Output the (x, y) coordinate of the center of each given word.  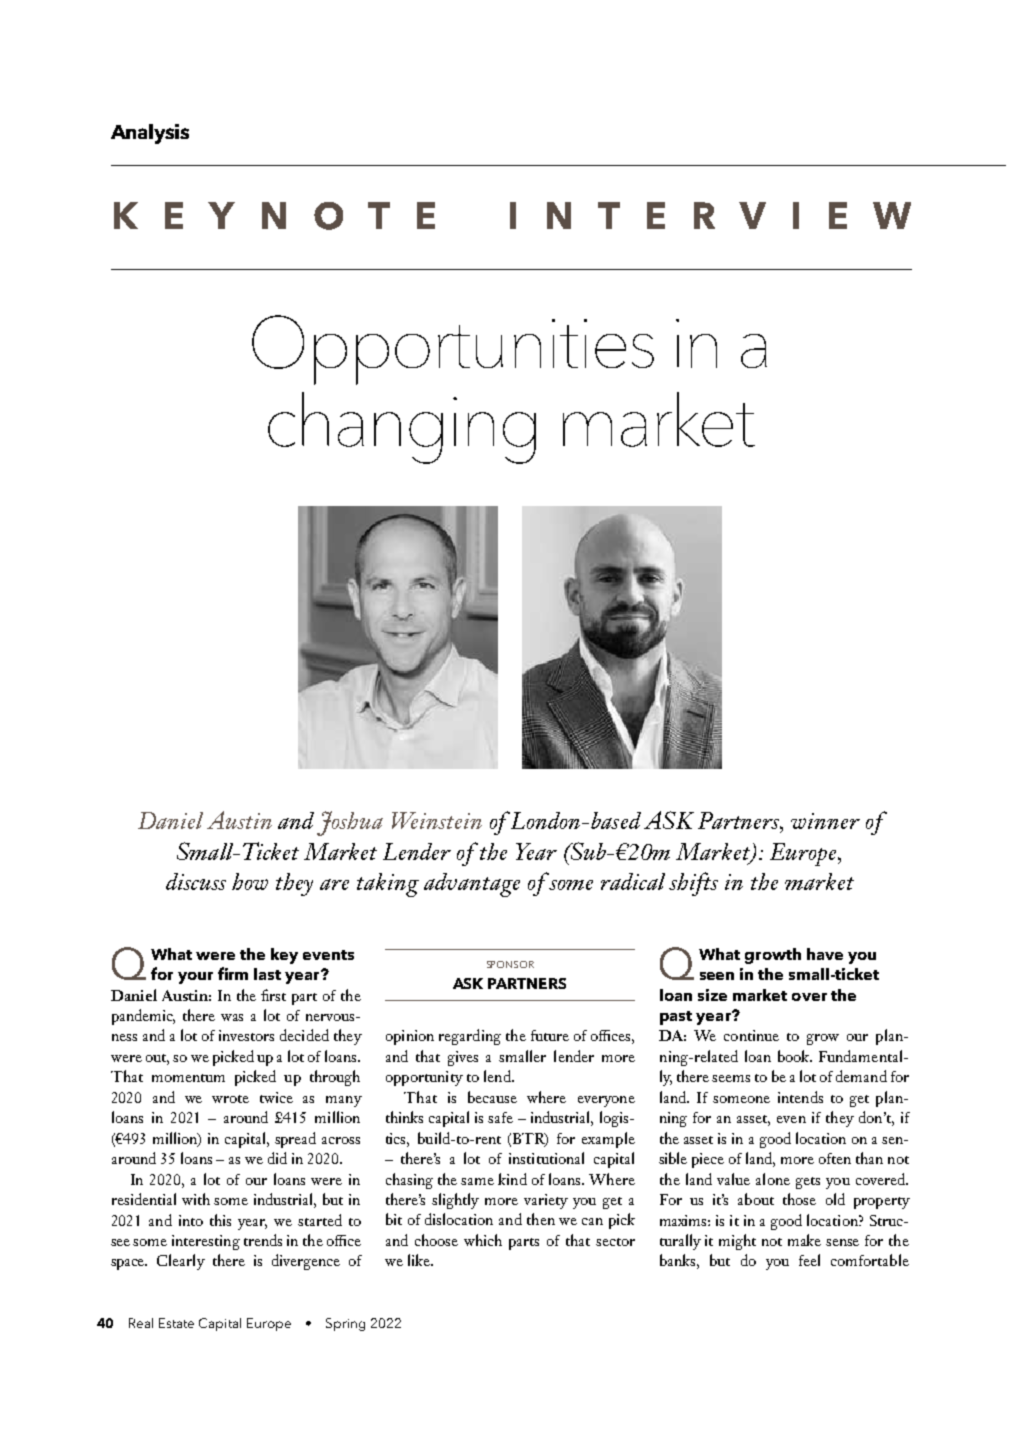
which (483, 1240)
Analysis (150, 134)
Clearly (181, 1262)
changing (402, 428)
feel (809, 1260)
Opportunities (453, 350)
